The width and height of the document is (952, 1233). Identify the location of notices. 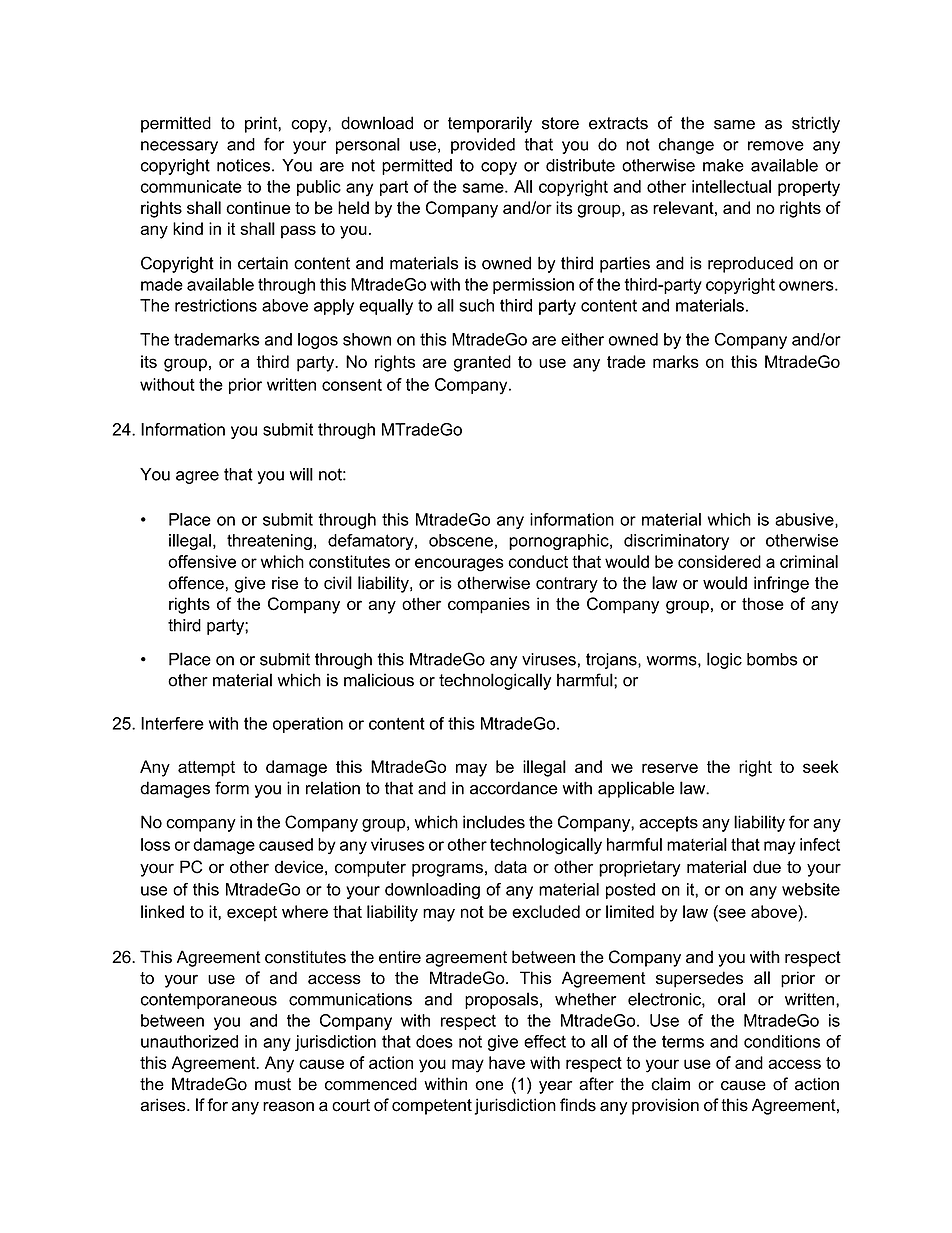
(245, 165).
